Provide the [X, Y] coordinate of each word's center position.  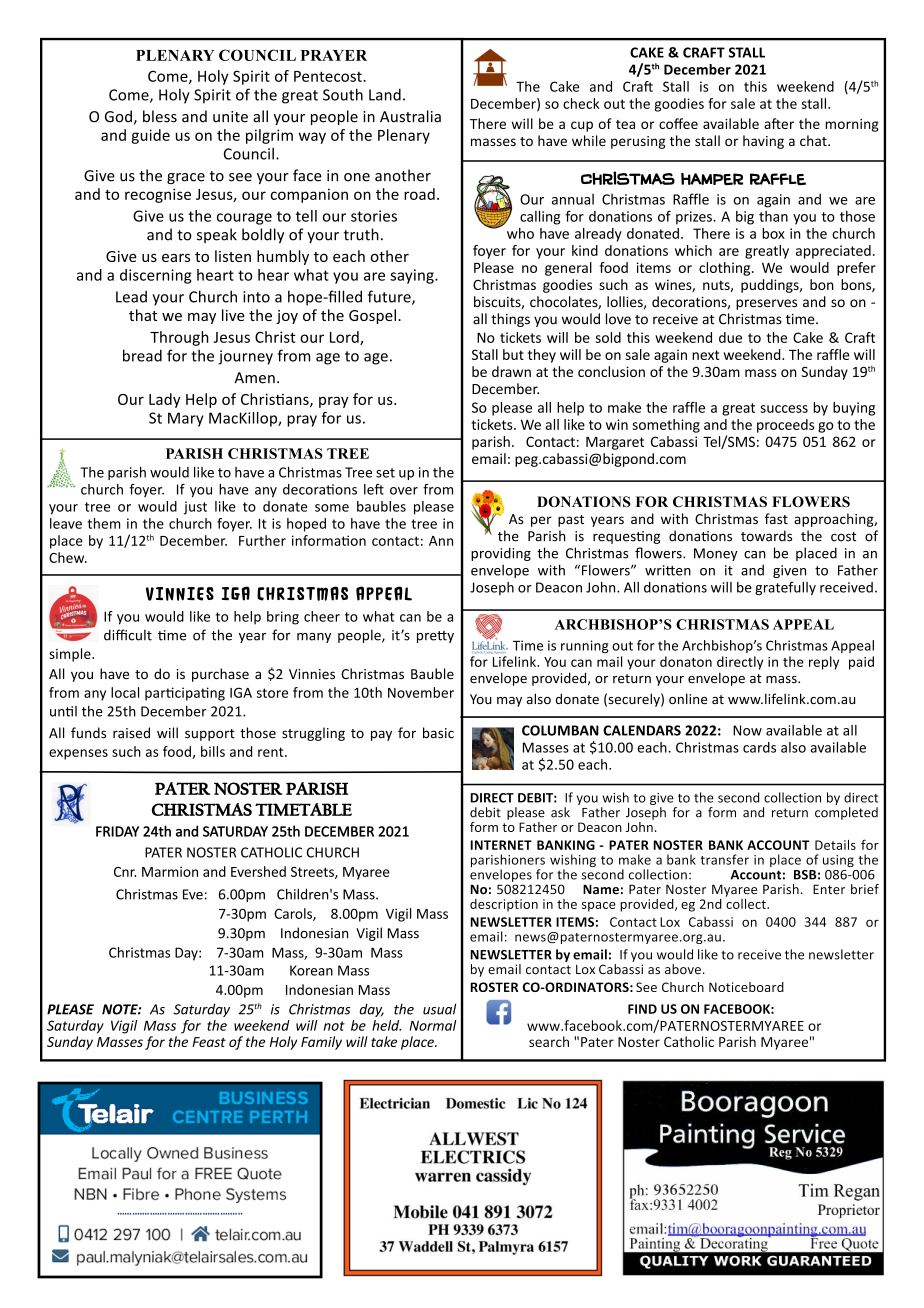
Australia [410, 116]
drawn [511, 371]
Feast [209, 1042]
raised [131, 733]
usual [439, 1009]
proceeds [785, 426]
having [763, 142]
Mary [185, 419]
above [683, 969]
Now [747, 730]
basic [438, 733]
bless [160, 116]
